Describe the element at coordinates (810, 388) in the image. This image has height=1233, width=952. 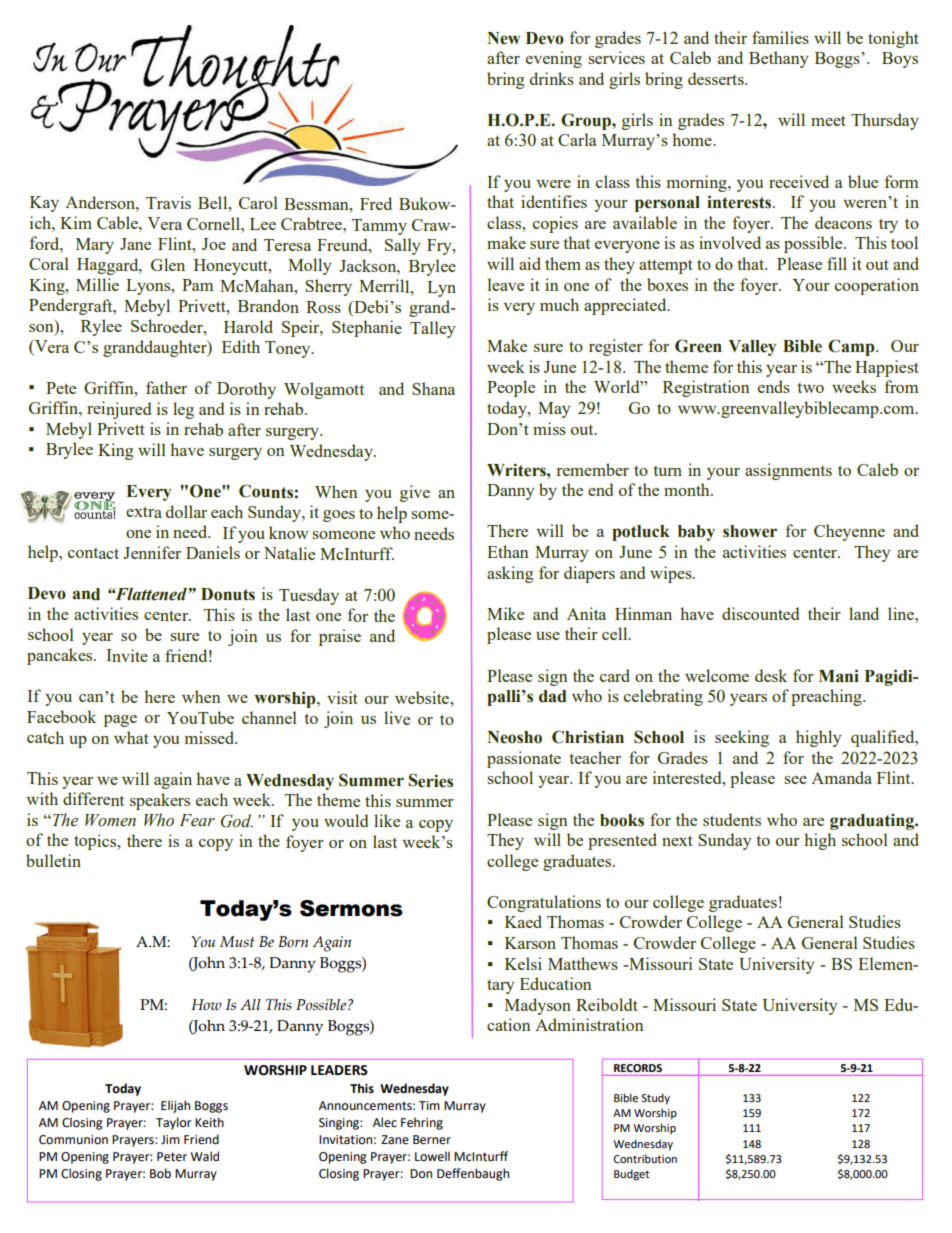
I see `two` at that location.
